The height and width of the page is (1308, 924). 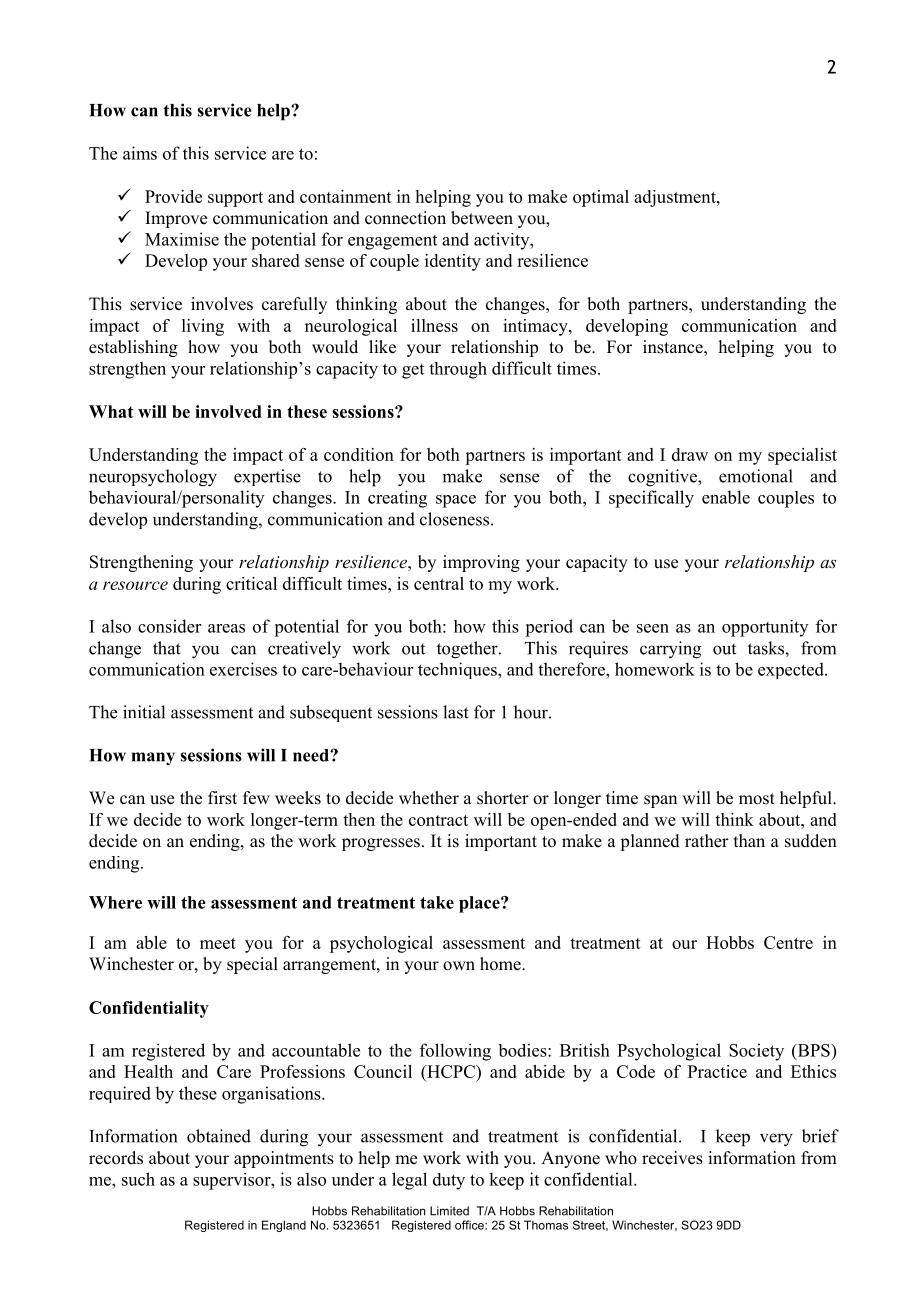 I want to click on adjustment, so click(x=676, y=198).
